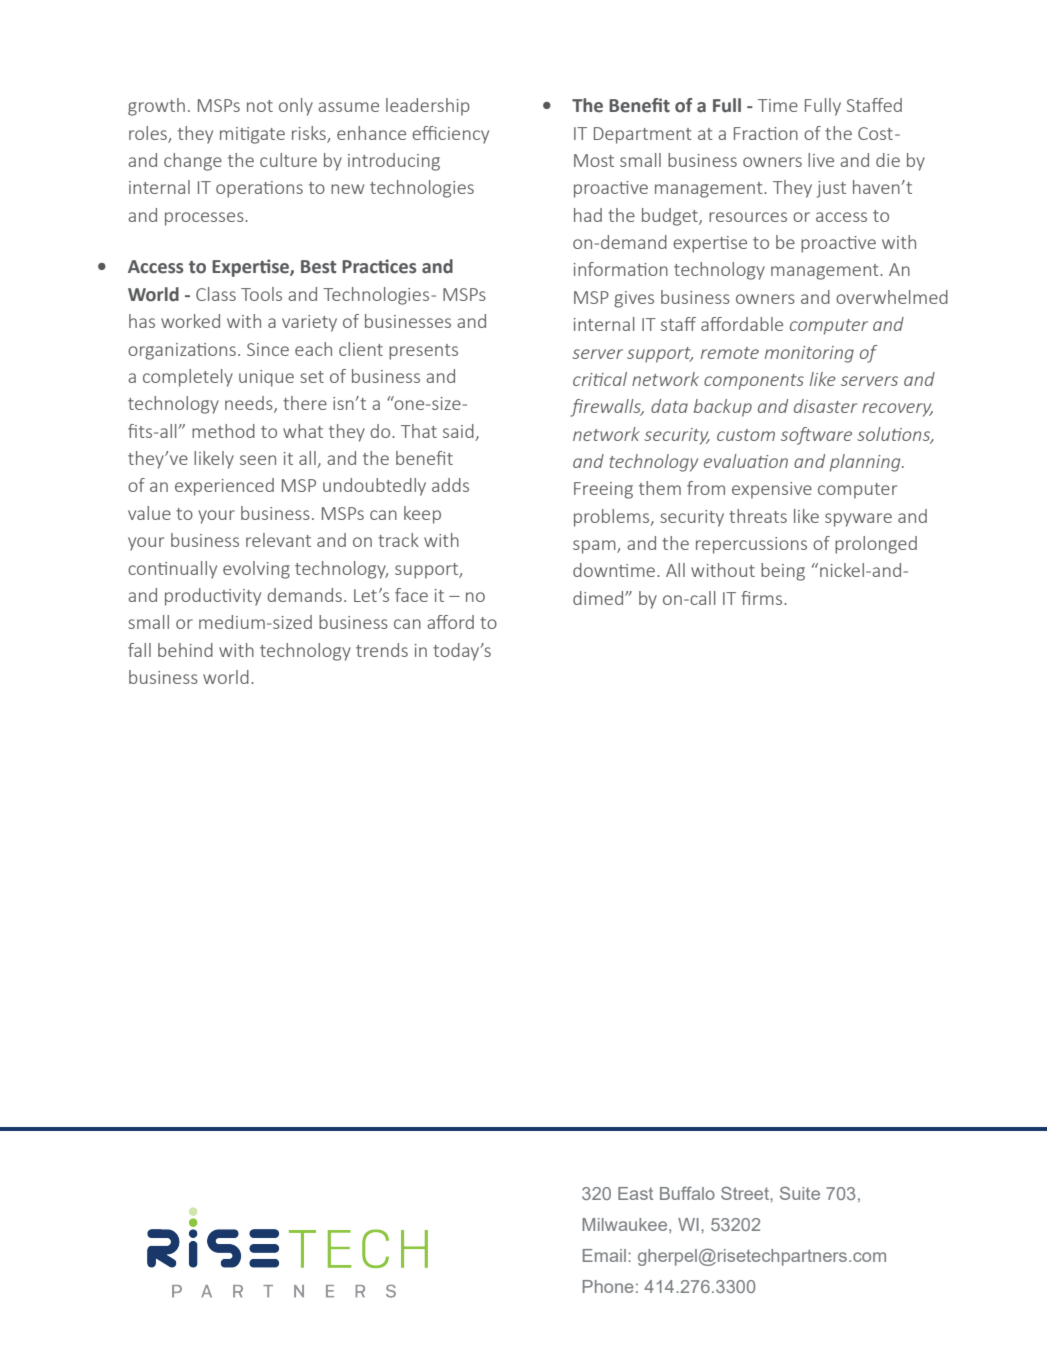 The image size is (1047, 1355). Describe the element at coordinates (608, 1286) in the page. I see `Phone` at that location.
